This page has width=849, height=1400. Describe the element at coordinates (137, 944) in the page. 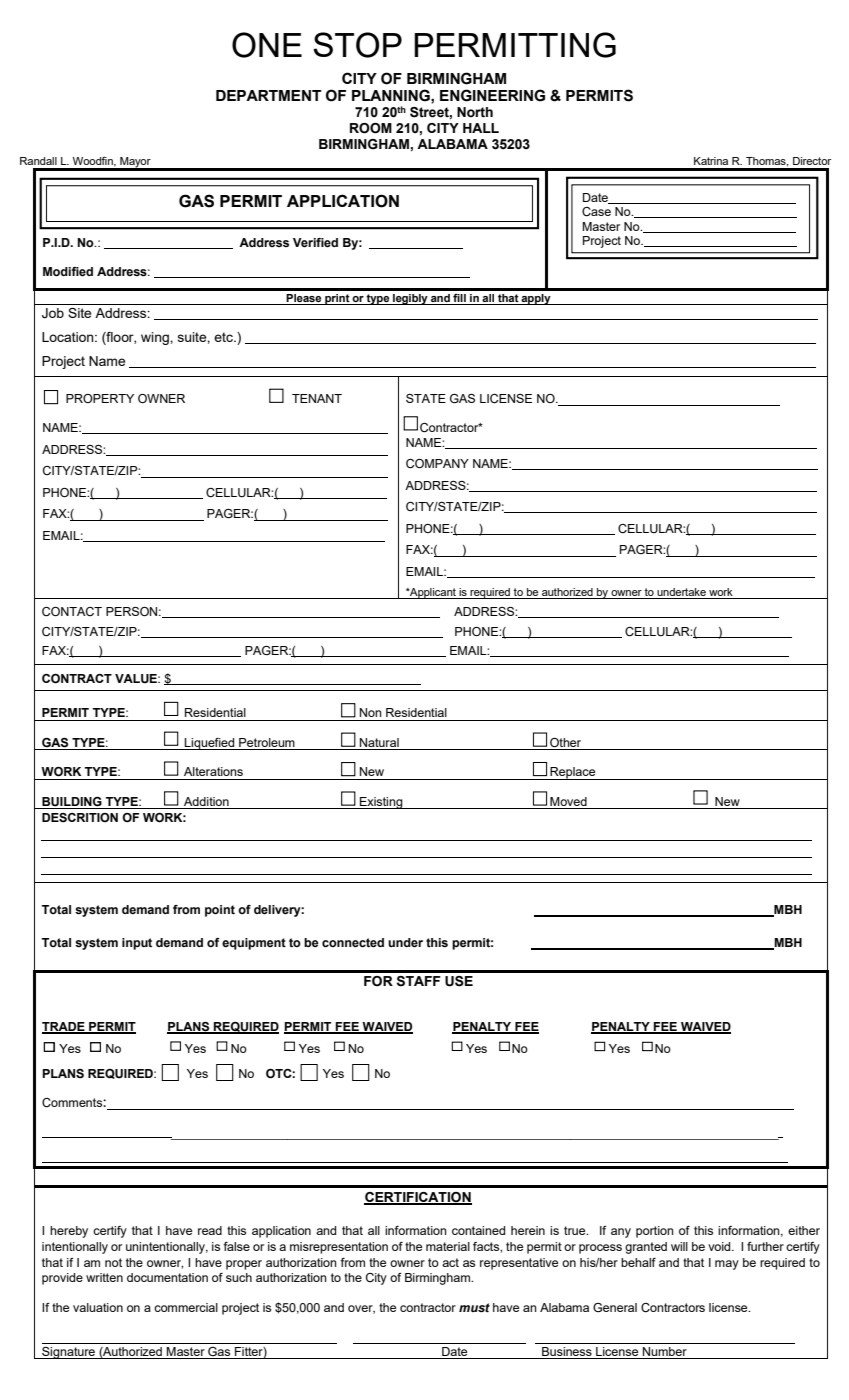

I see `input` at that location.
